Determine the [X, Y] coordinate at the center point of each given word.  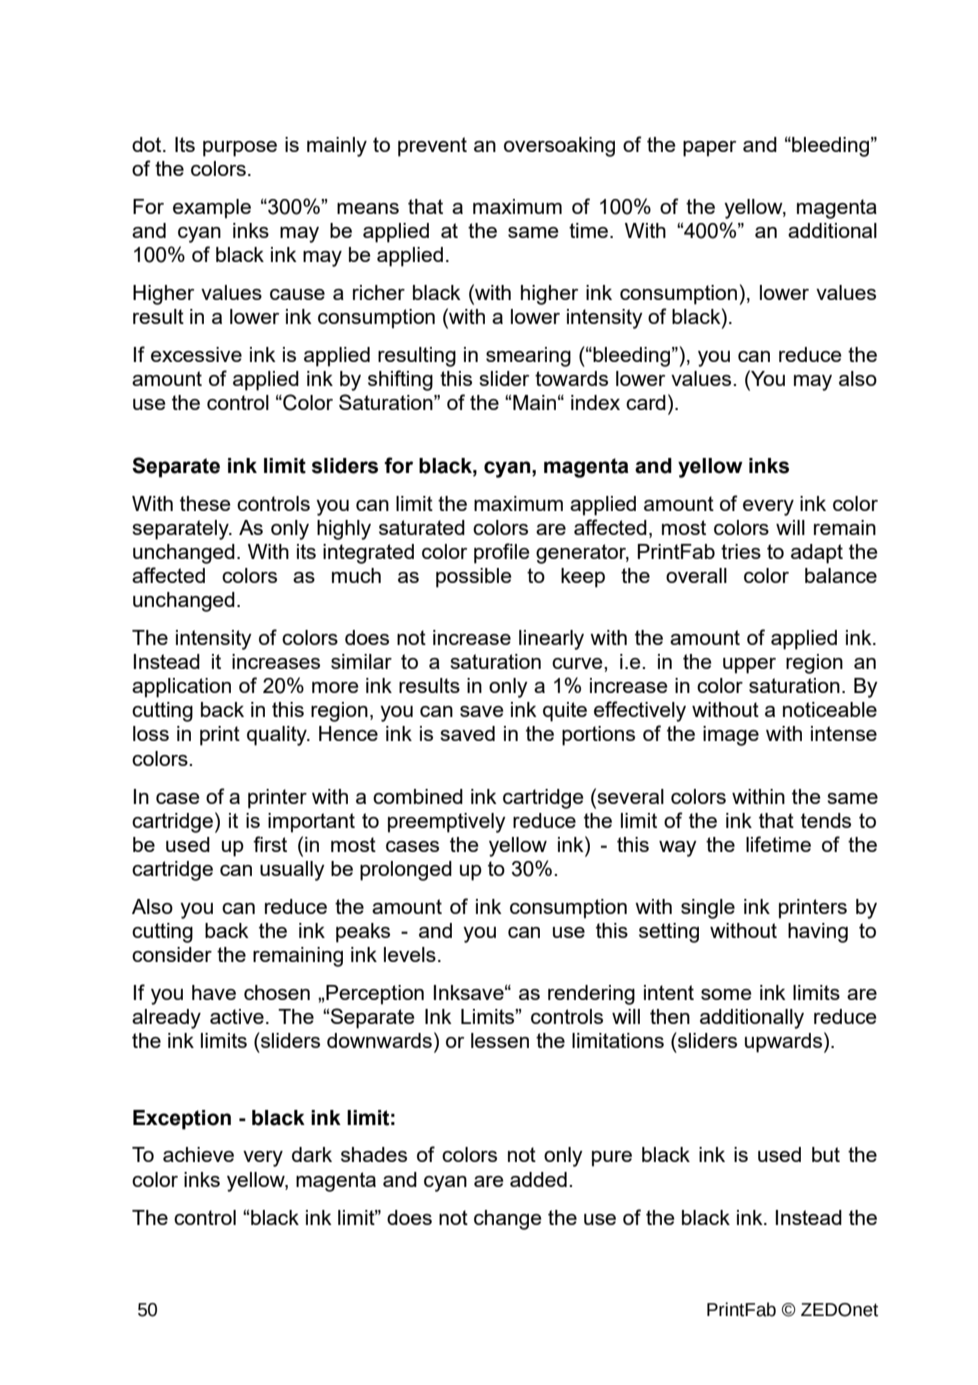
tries [741, 551]
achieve [198, 1154]
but [826, 1154]
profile [502, 553]
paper [709, 149]
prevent [432, 147]
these [205, 503]
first [270, 844]
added [538, 1179]
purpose [240, 149]
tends [826, 820]
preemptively [447, 823]
